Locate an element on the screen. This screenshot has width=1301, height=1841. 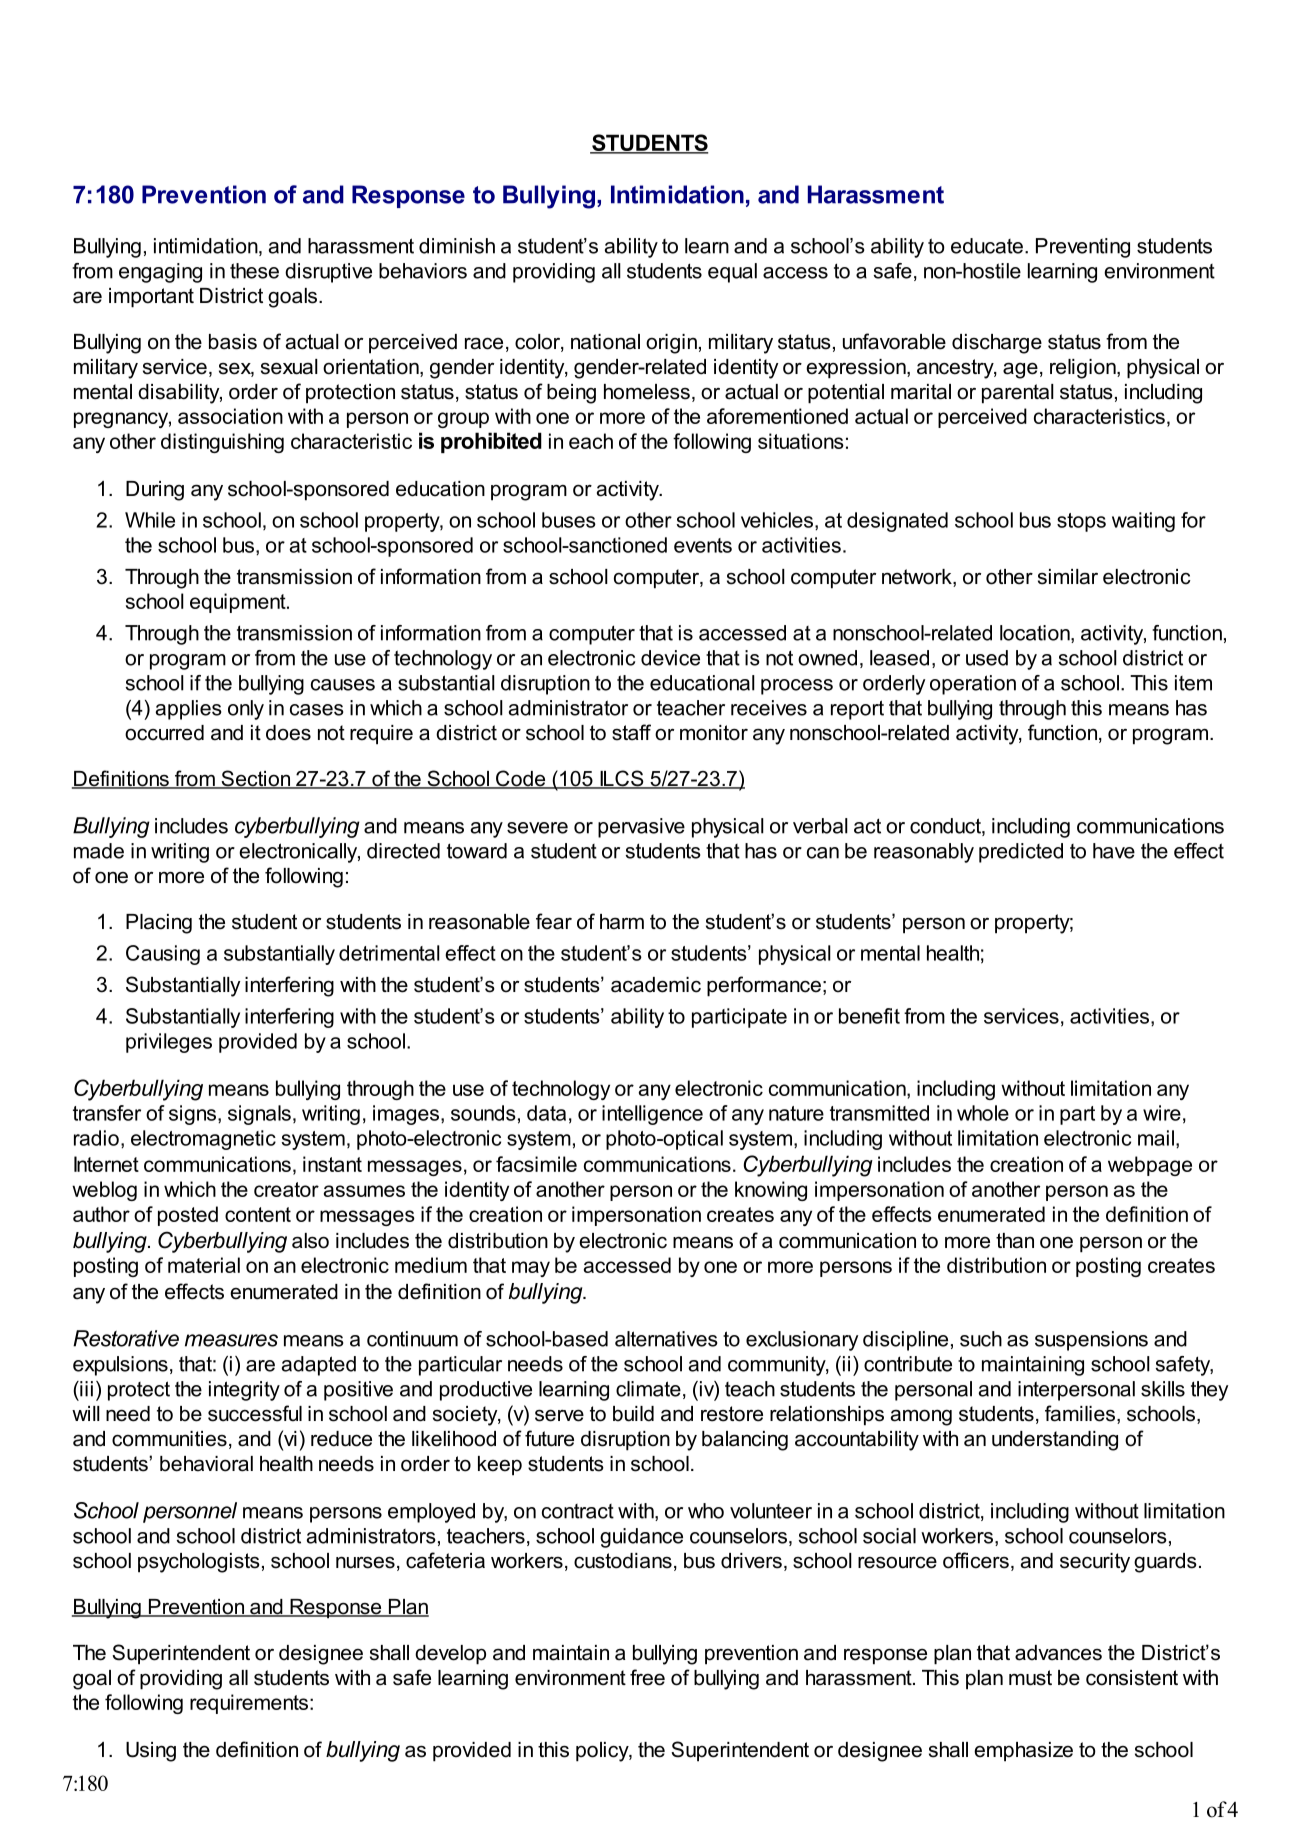
origin is located at coordinates (671, 344).
